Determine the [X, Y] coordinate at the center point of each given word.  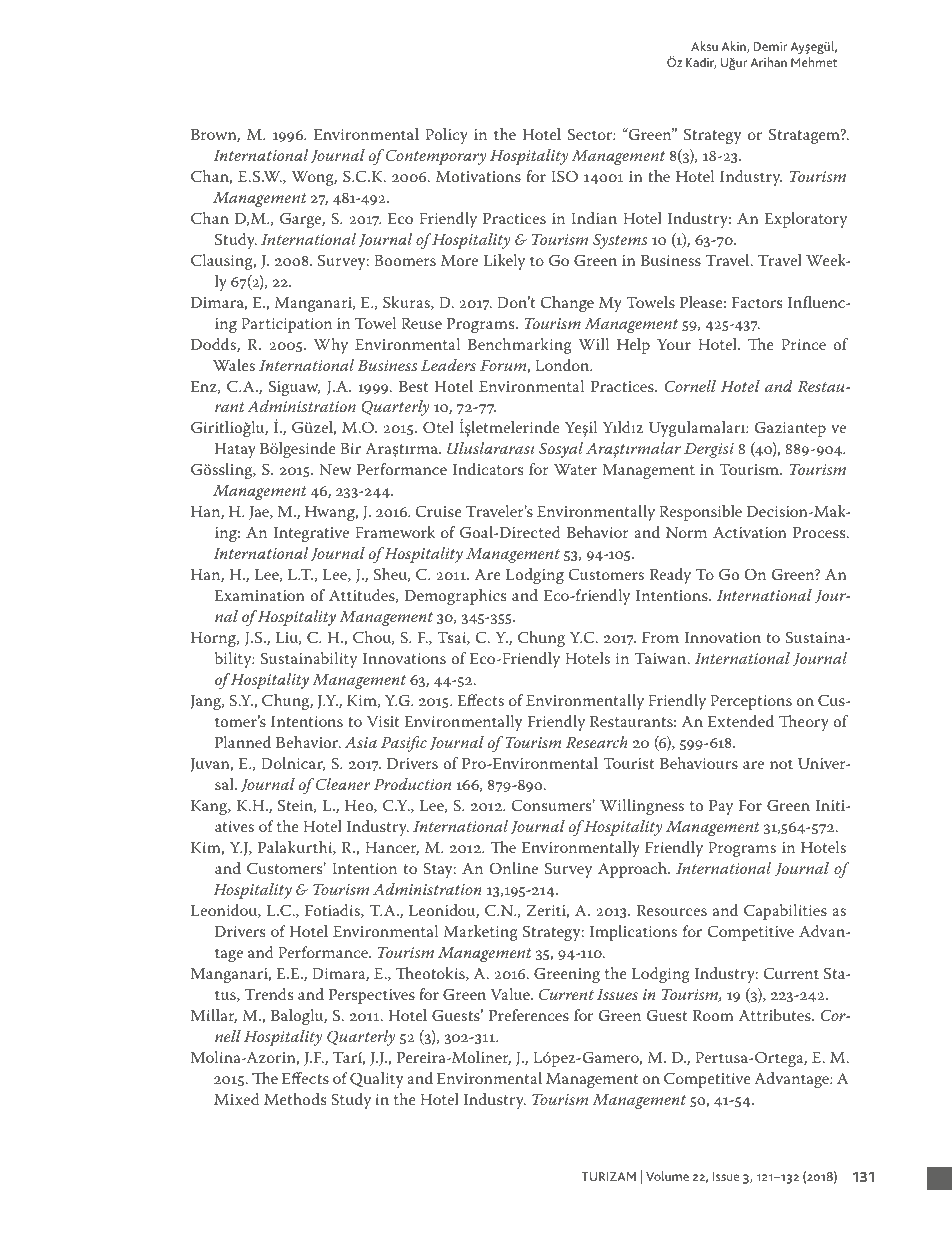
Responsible [700, 513]
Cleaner [343, 784]
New [335, 469]
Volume [667, 1176]
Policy [446, 136]
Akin [735, 47]
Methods [295, 1099]
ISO [564, 176]
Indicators [488, 469]
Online [513, 868]
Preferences [529, 1015]
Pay [721, 807]
